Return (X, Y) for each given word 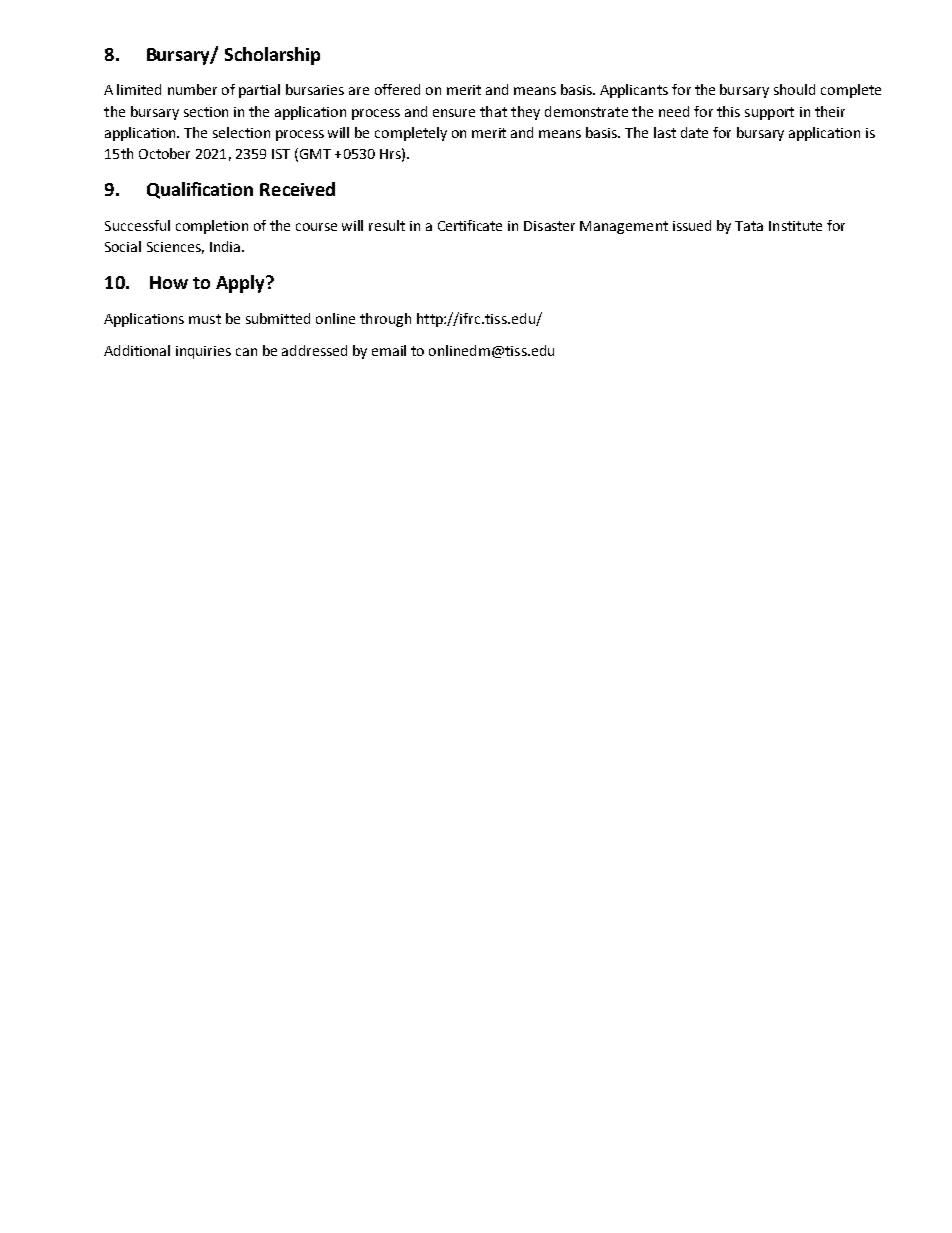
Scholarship (272, 56)
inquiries (203, 352)
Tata (749, 226)
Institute (795, 226)
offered (397, 89)
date (694, 132)
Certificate (470, 225)
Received (297, 189)
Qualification (200, 190)
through (385, 320)
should (794, 89)
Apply (241, 284)
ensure (454, 113)
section (206, 112)
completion (212, 227)
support (769, 113)
